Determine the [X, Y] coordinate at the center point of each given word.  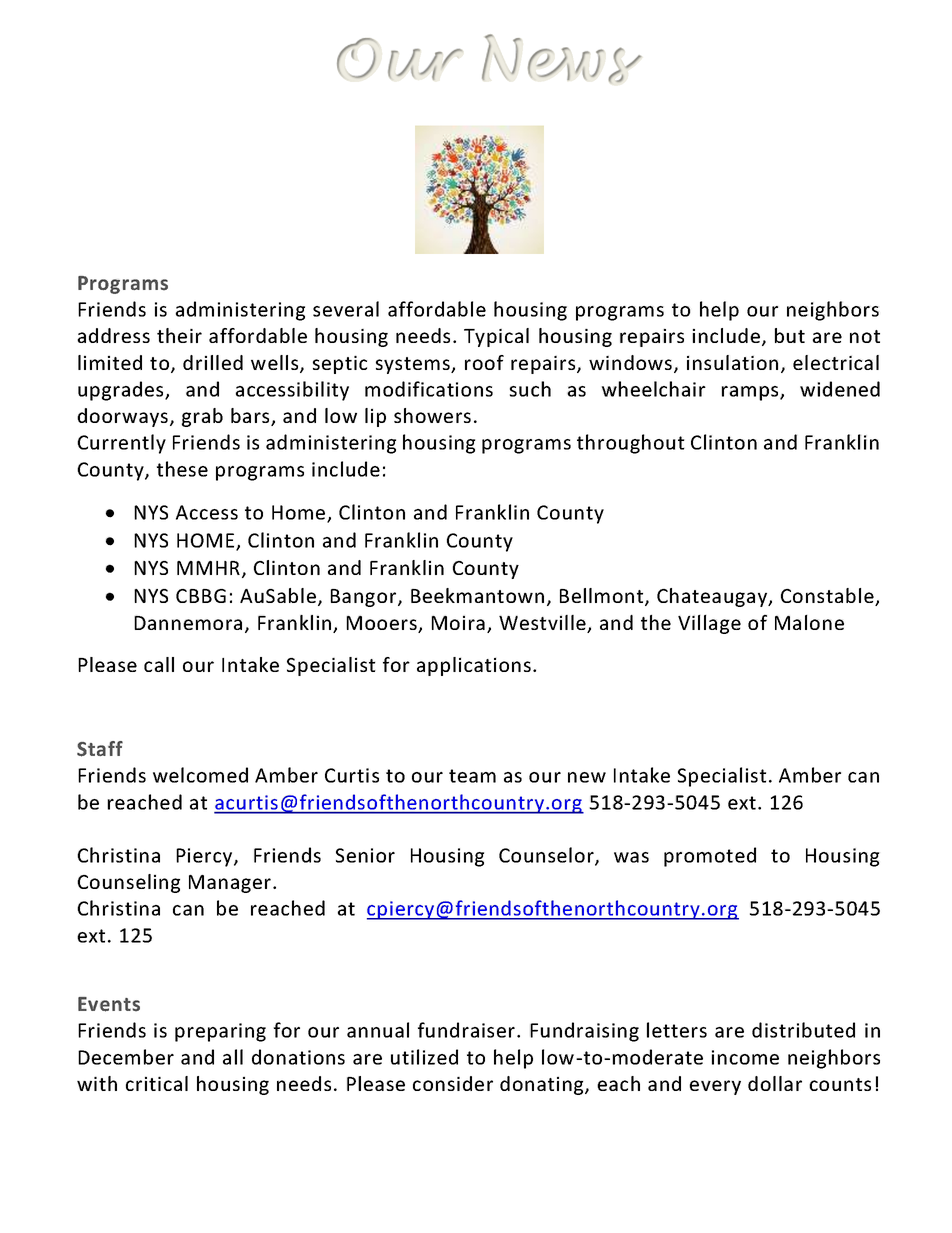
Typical [496, 337]
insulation [732, 362]
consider [453, 1083]
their [179, 335]
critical [157, 1083]
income [745, 1057]
